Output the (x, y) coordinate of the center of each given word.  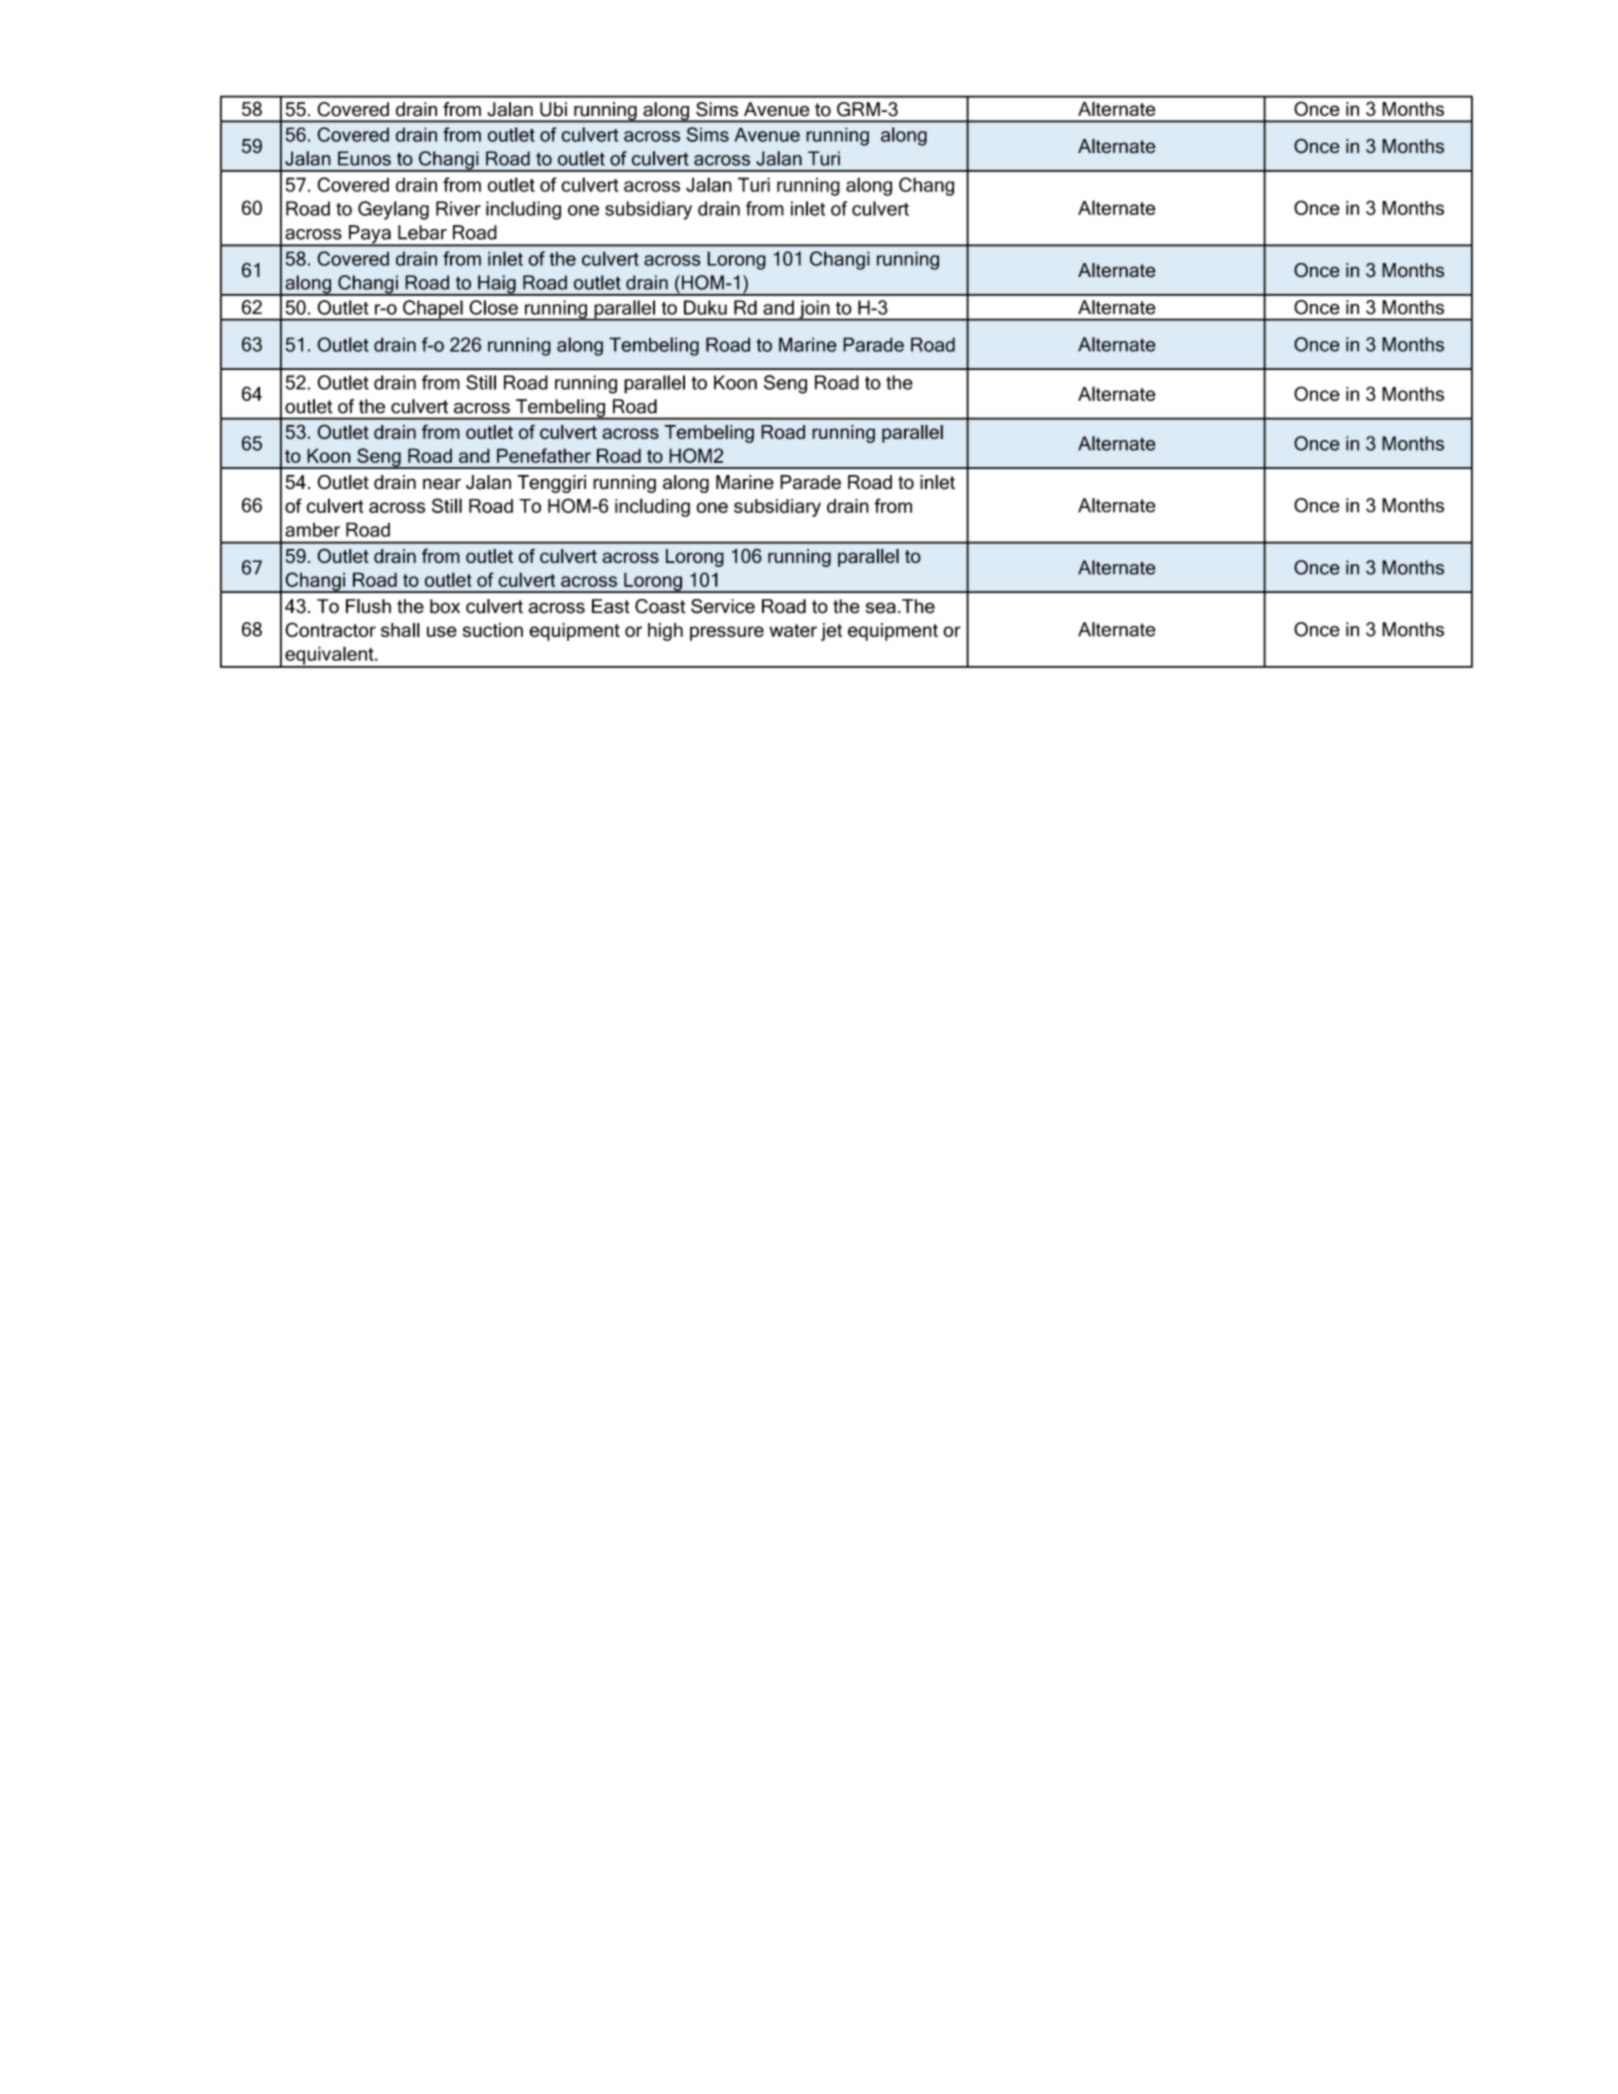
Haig (497, 285)
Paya (369, 235)
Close (493, 307)
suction (493, 630)
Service (723, 606)
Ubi (553, 109)
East (611, 606)
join (814, 310)
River (458, 208)
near (442, 484)
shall (400, 630)
